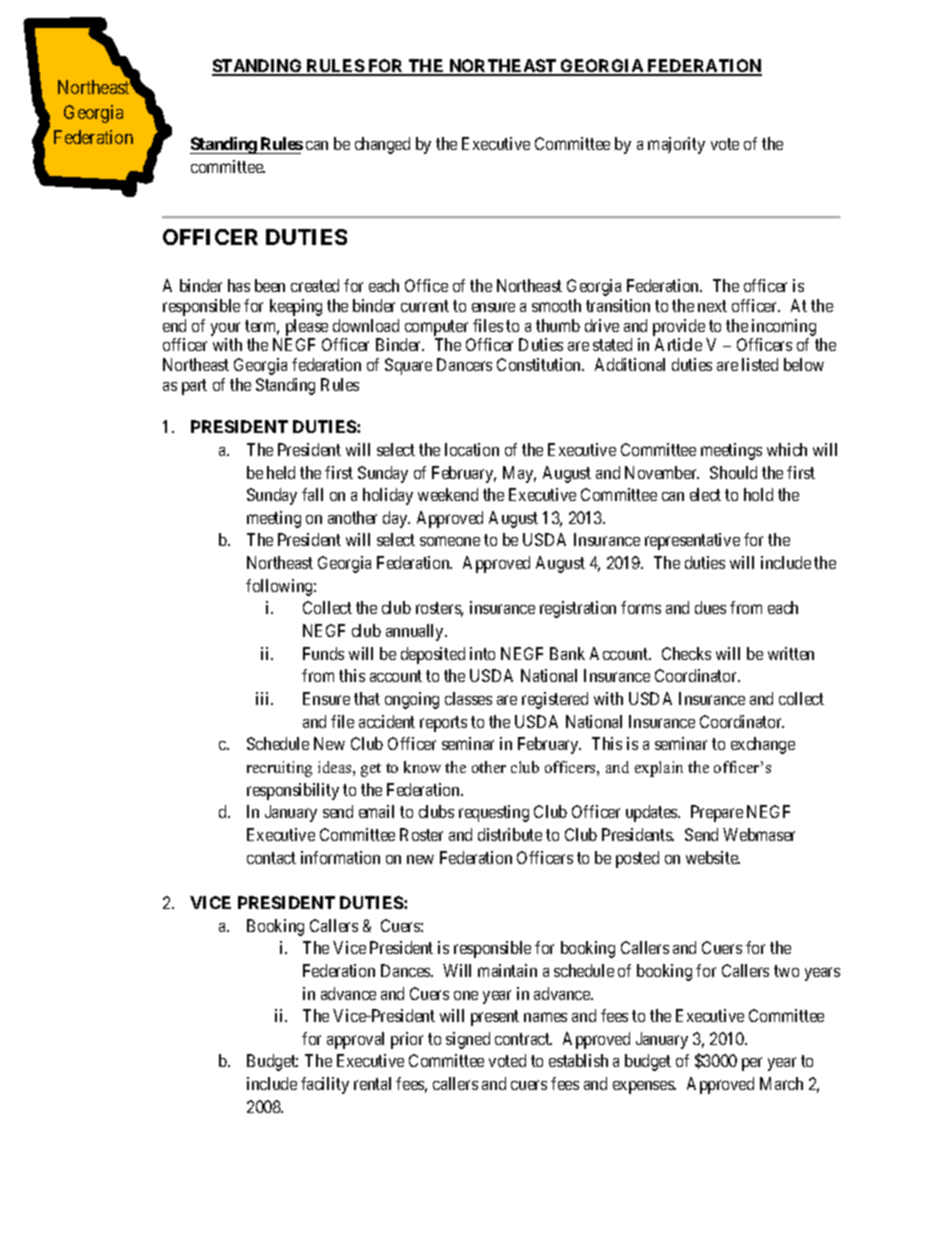 This screenshot has width=952, height=1233. What do you see at coordinates (760, 364) in the screenshot?
I see `listed` at bounding box center [760, 364].
